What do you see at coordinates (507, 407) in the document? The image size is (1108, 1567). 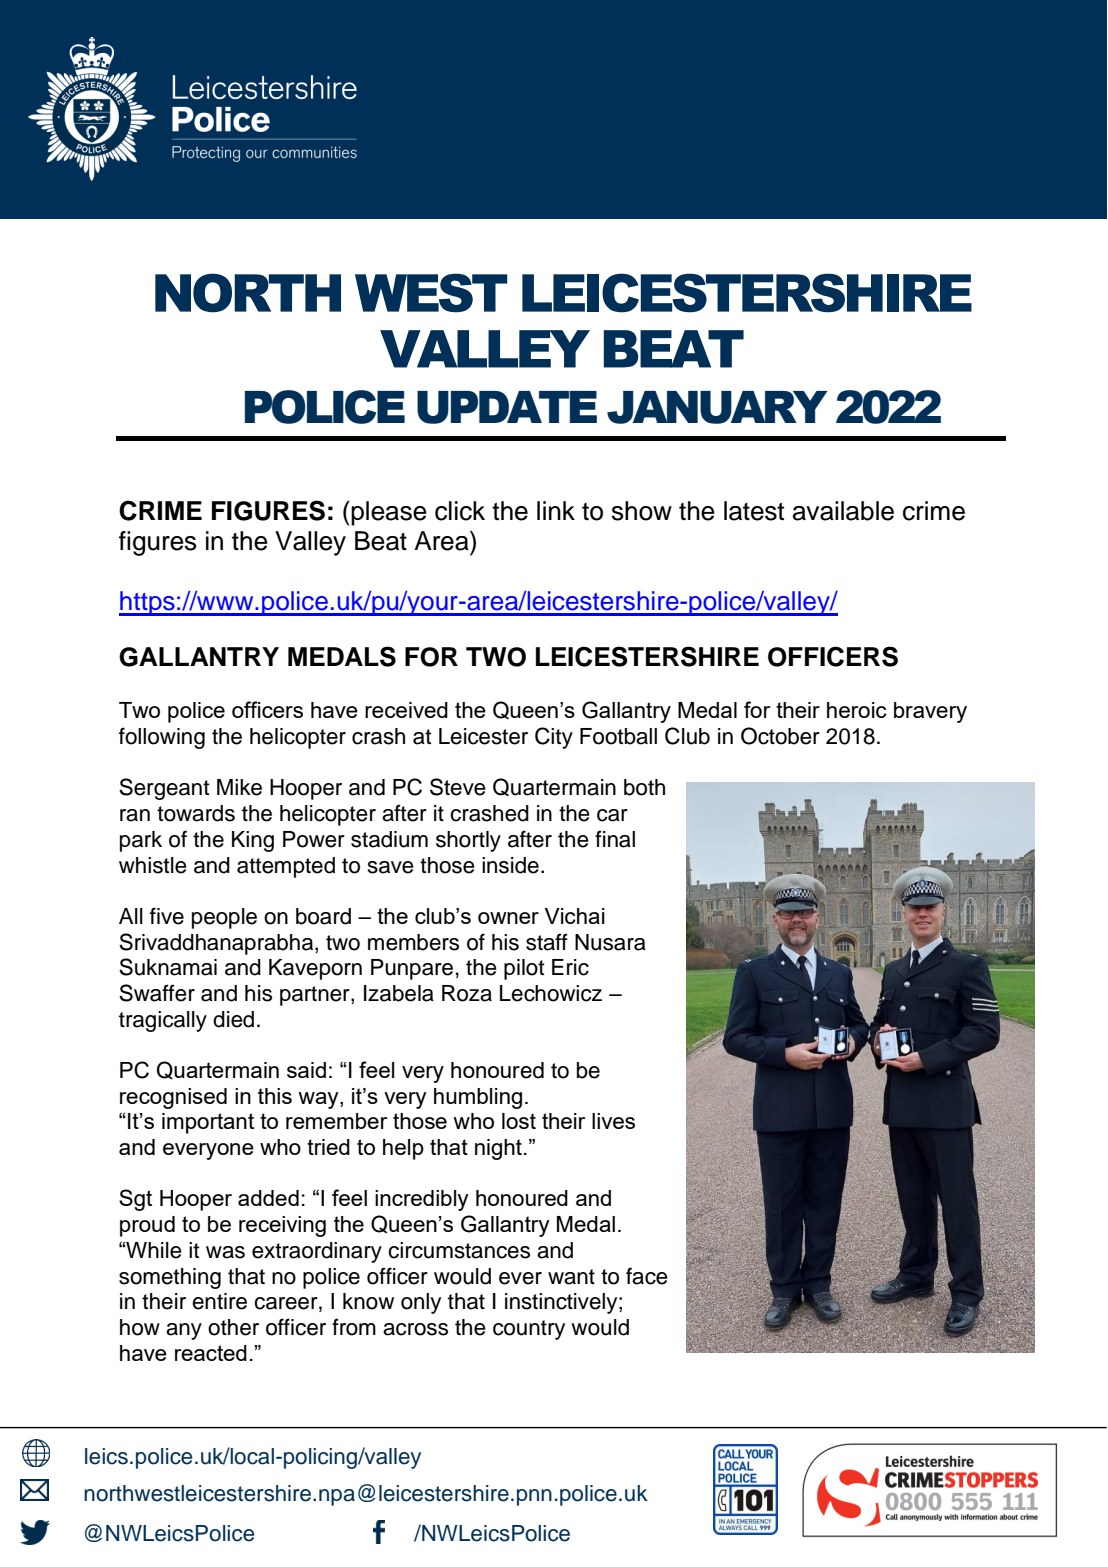 I see `UPDATE` at bounding box center [507, 407].
